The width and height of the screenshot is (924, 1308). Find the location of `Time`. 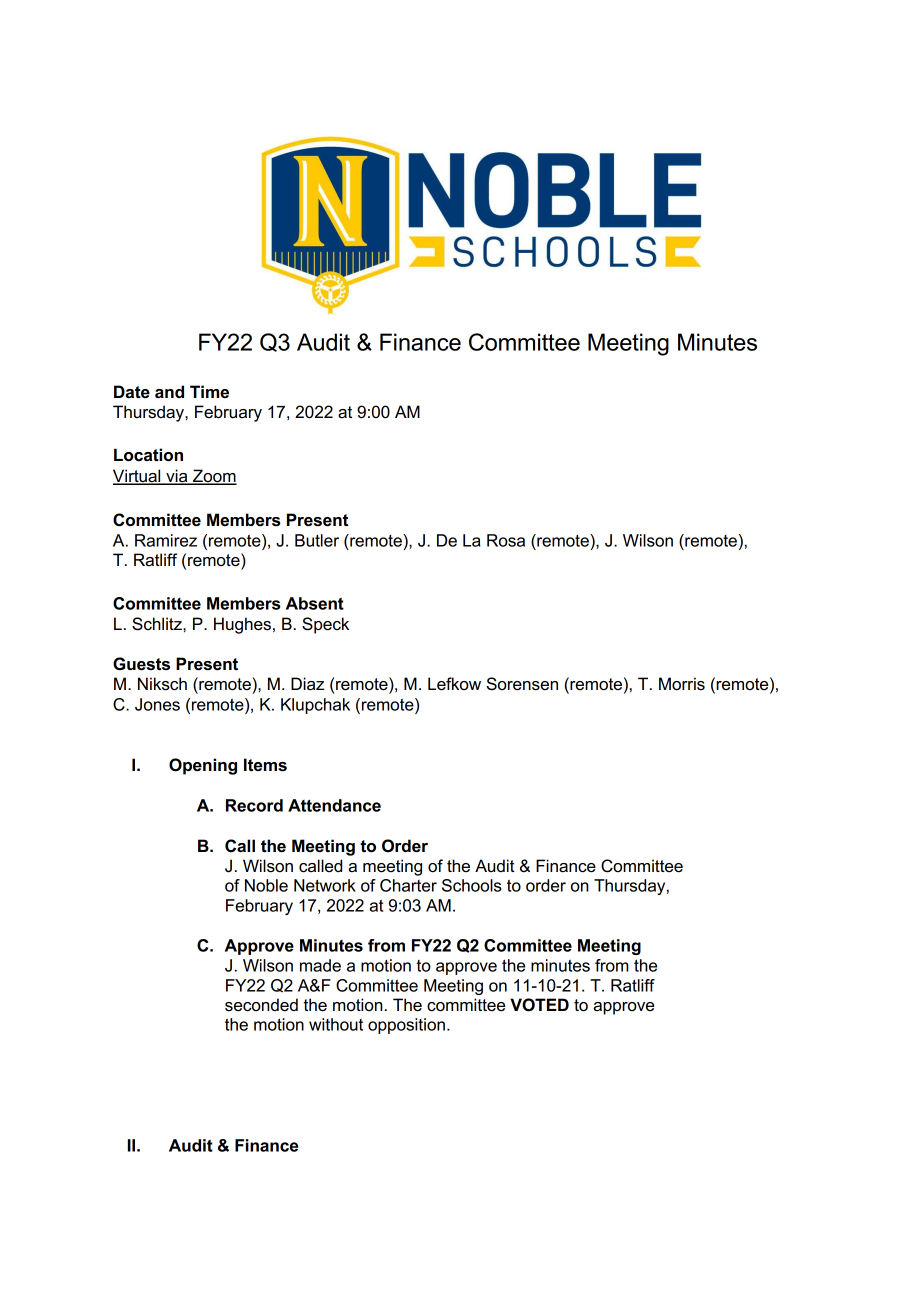

Time is located at coordinates (209, 391).
